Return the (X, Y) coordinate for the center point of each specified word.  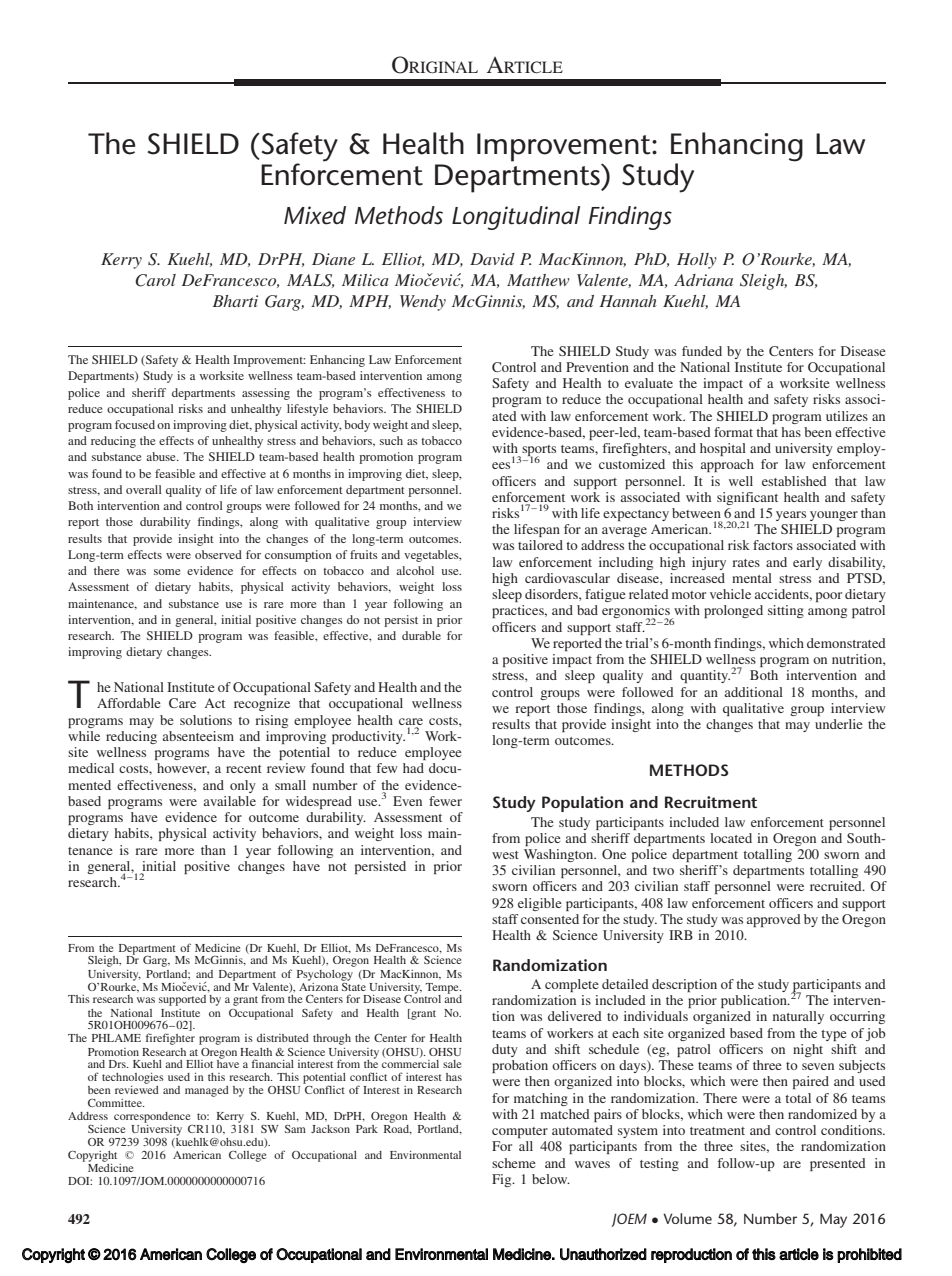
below (551, 1179)
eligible (540, 904)
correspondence (152, 1117)
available (230, 801)
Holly (697, 261)
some (167, 572)
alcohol (415, 570)
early (807, 563)
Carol (155, 280)
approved (774, 920)
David (492, 259)
